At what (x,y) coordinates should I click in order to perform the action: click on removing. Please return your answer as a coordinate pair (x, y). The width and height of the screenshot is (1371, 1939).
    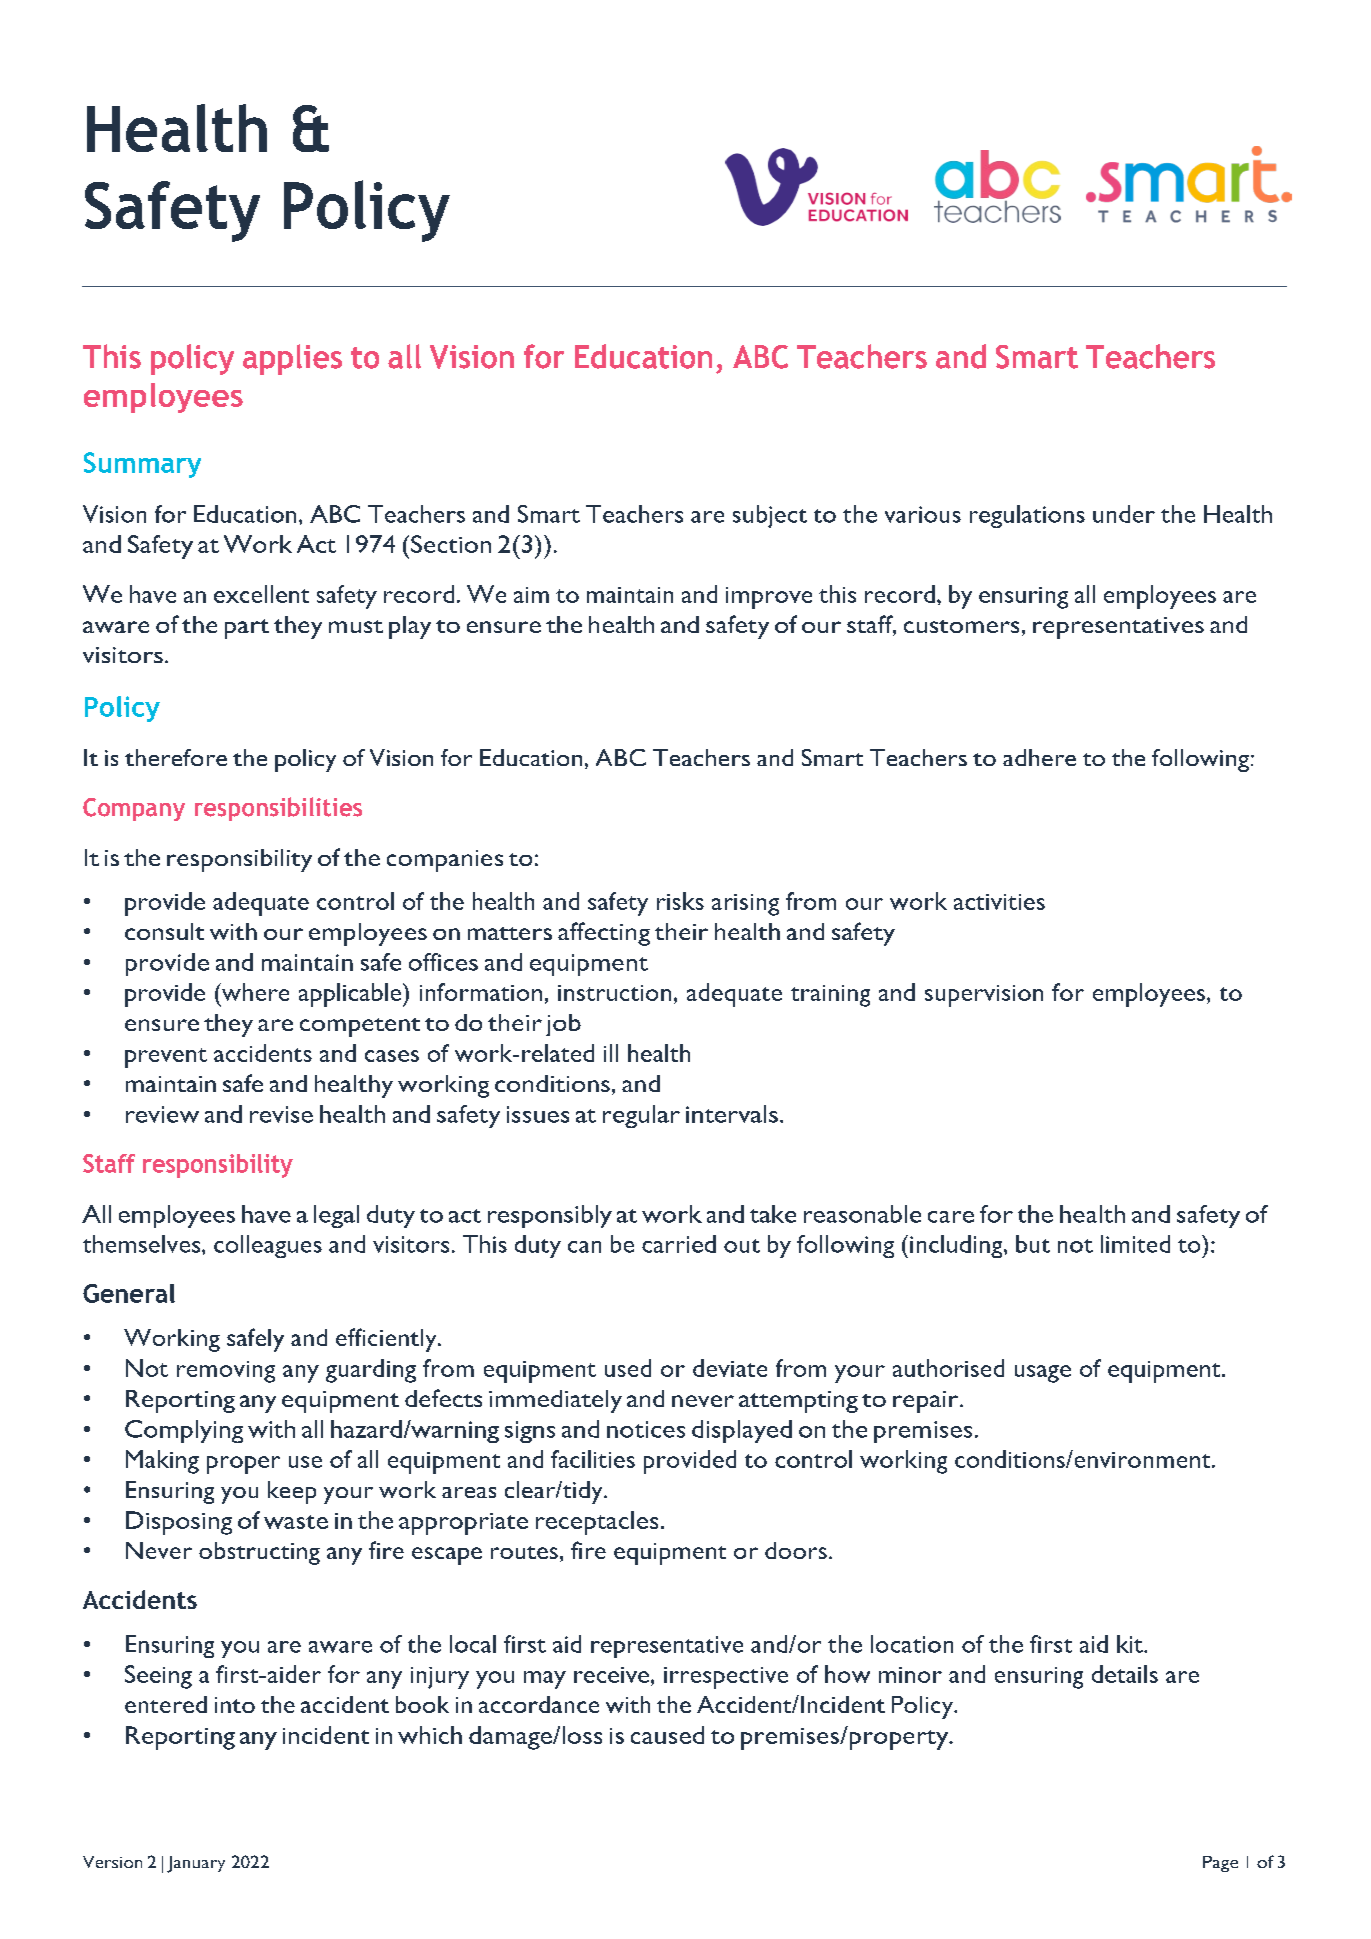
    Looking at the image, I should click on (226, 1372).
